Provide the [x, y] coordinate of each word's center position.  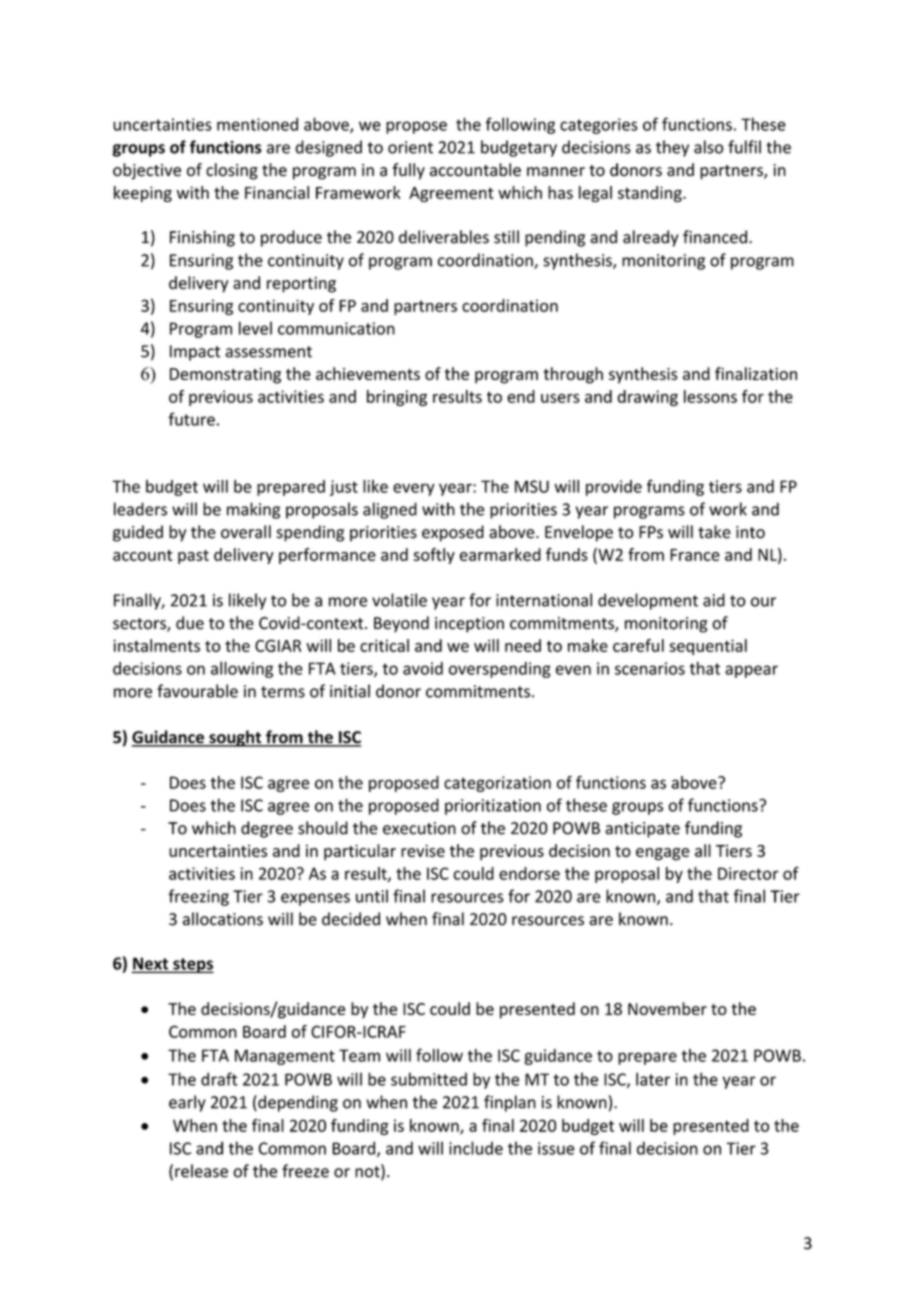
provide [614, 488]
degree [267, 829]
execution [419, 828]
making [253, 510]
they [672, 148]
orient [410, 147]
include [476, 1148]
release [201, 1171]
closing [232, 171]
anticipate [642, 830]
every [414, 489]
